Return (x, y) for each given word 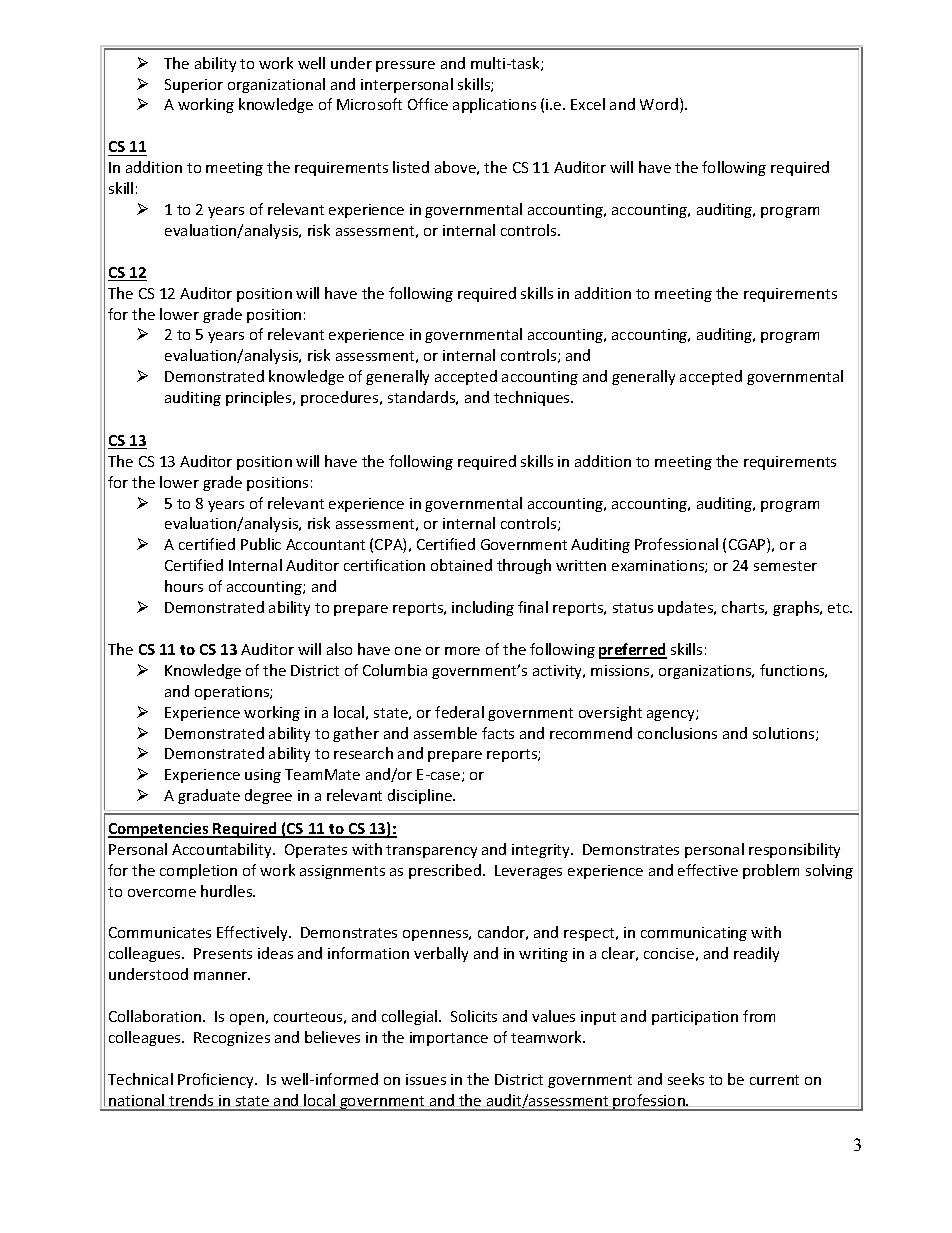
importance (449, 1039)
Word (659, 104)
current (774, 1080)
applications (494, 105)
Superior (194, 86)
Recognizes (232, 1039)
